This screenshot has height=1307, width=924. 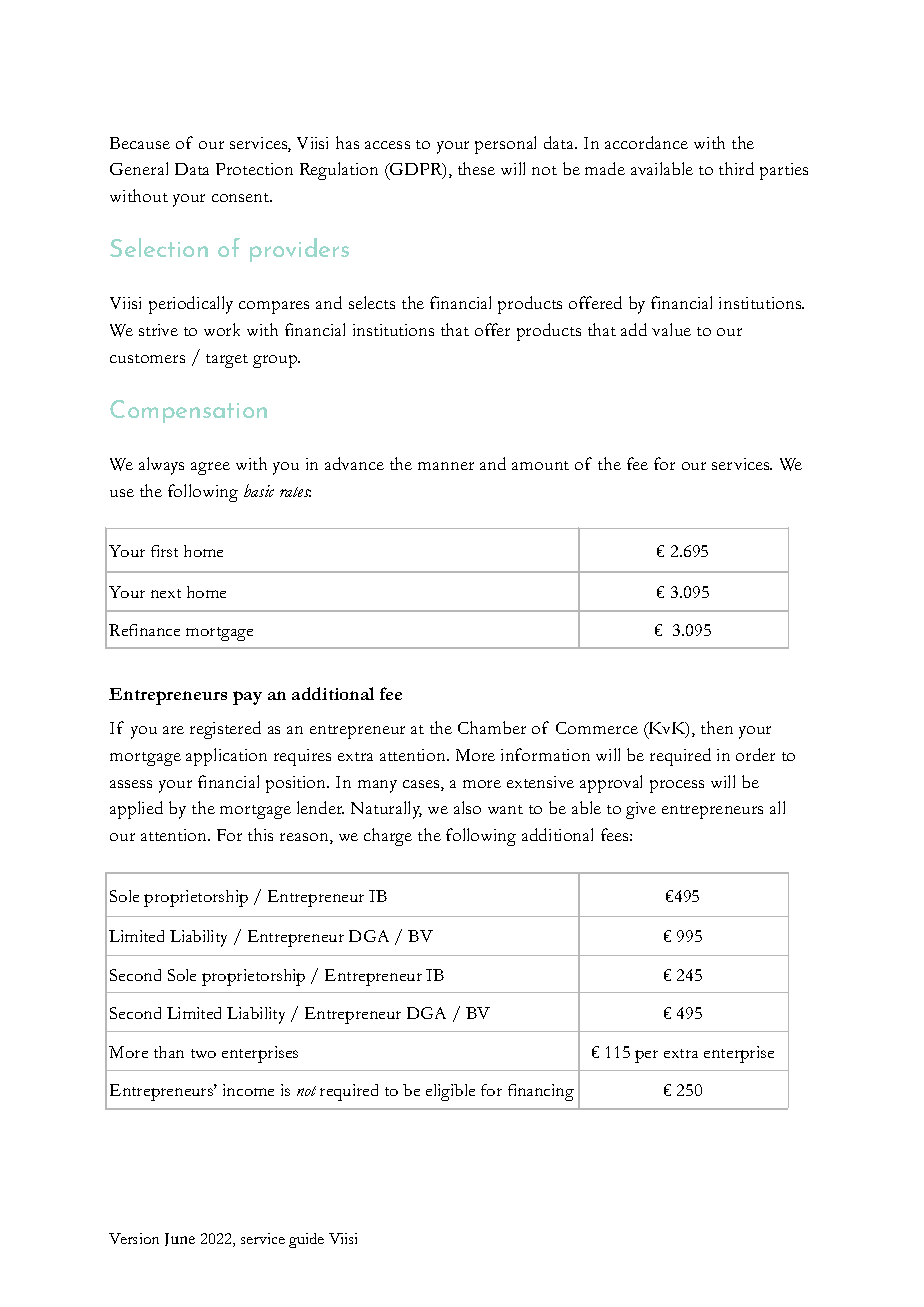 I want to click on Chamber, so click(x=492, y=727).
